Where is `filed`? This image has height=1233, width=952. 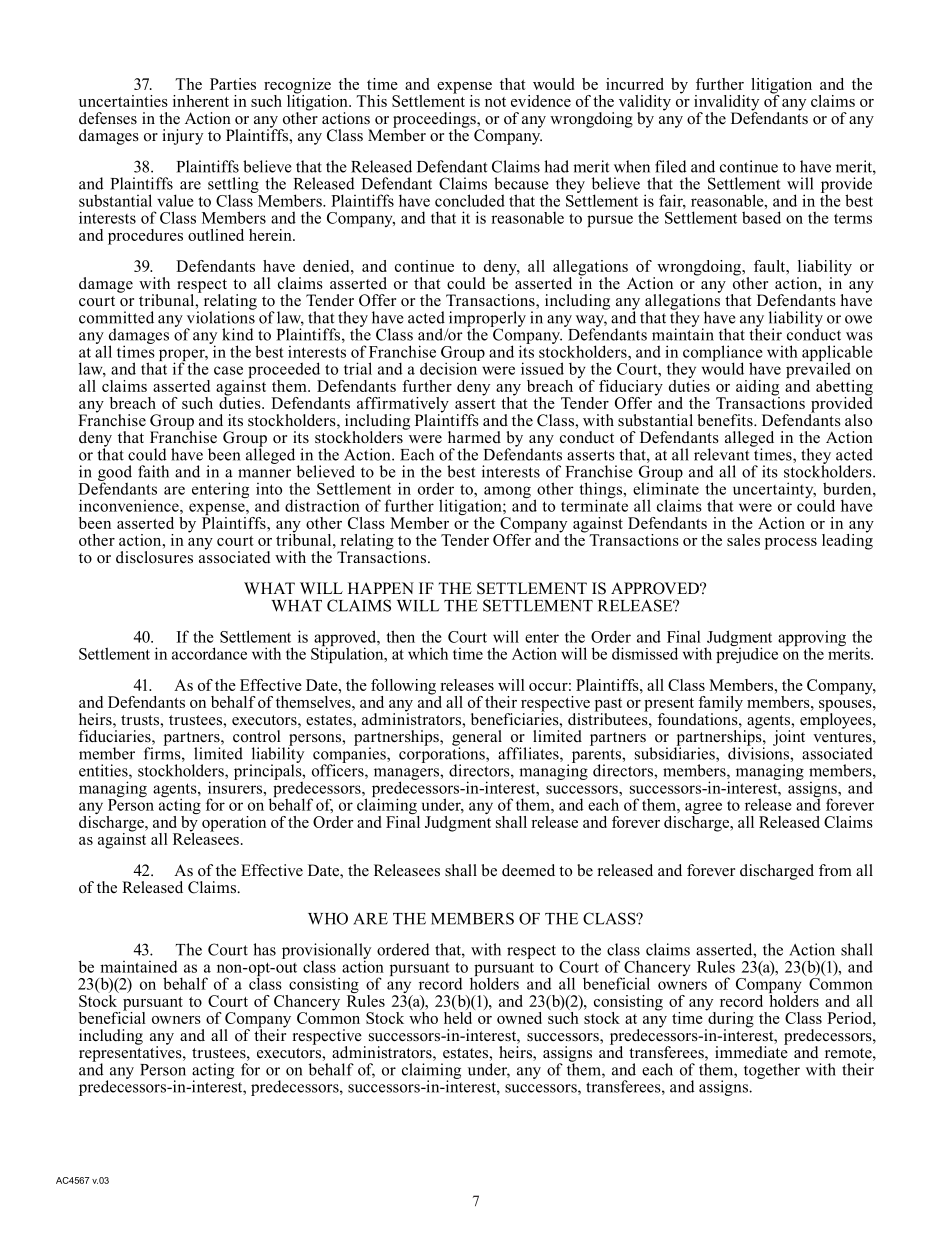 filed is located at coordinates (671, 166).
